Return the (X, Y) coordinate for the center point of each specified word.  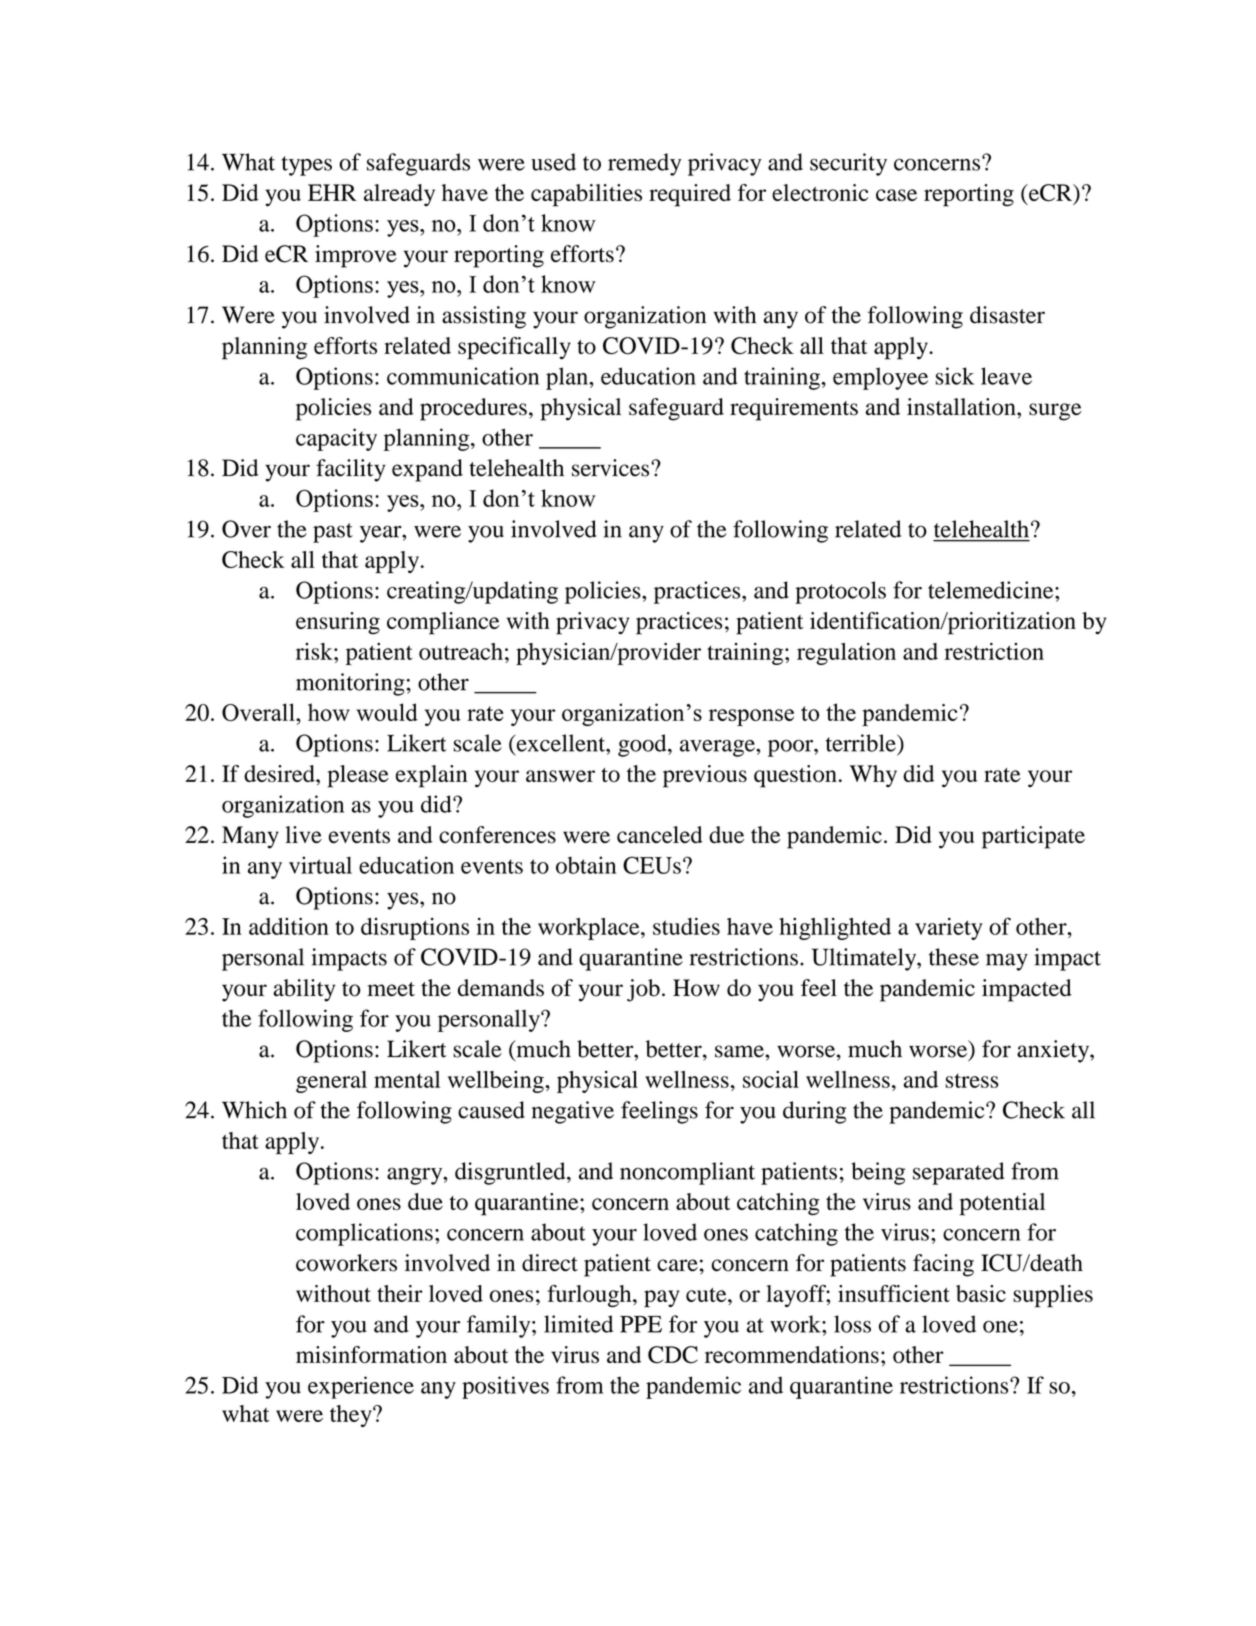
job (643, 990)
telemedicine (992, 590)
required (690, 195)
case (896, 195)
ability (304, 990)
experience (361, 1387)
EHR (332, 192)
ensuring (338, 623)
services (612, 468)
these (954, 957)
